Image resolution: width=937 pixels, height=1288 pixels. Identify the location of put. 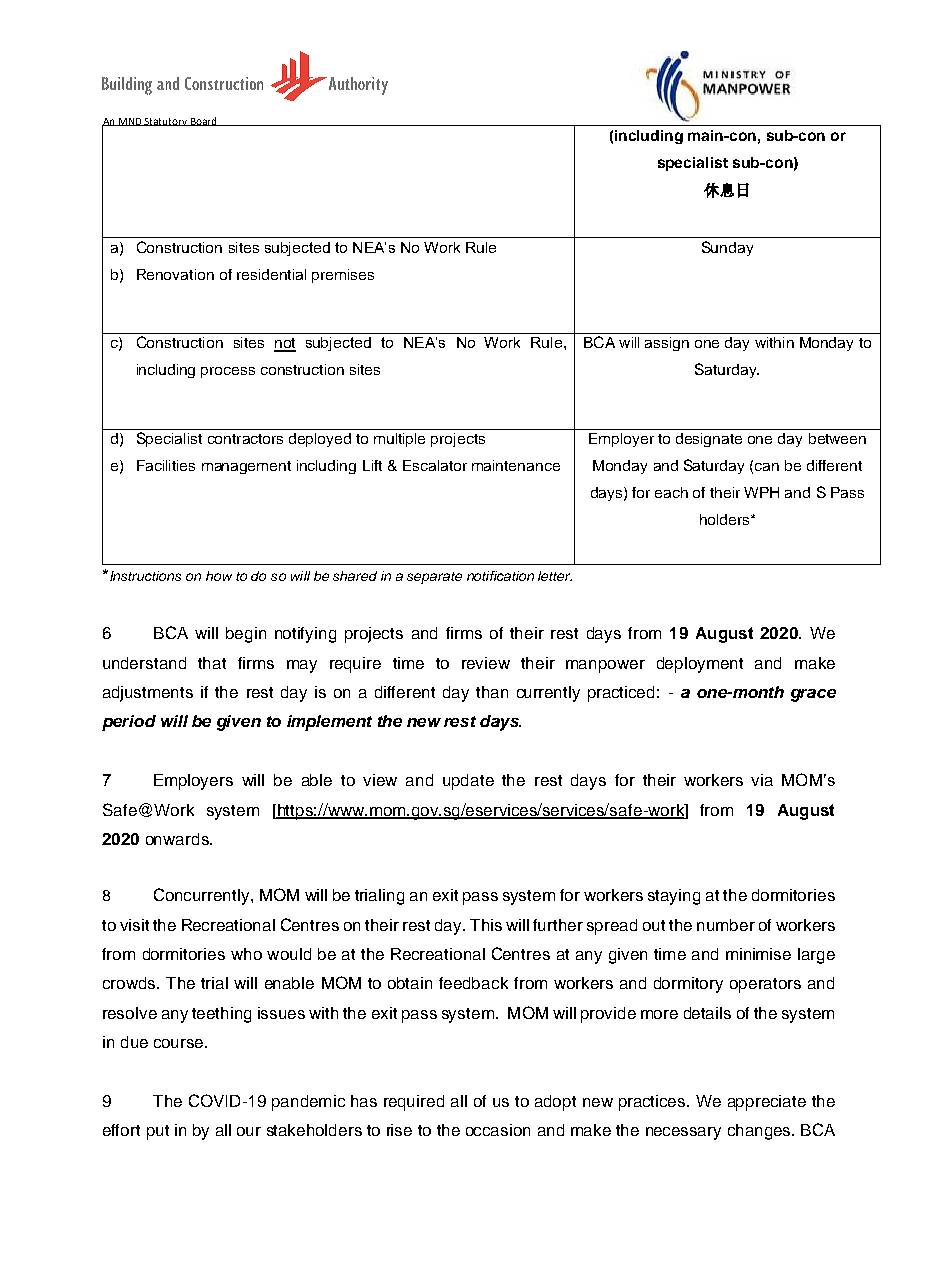
(158, 1132).
